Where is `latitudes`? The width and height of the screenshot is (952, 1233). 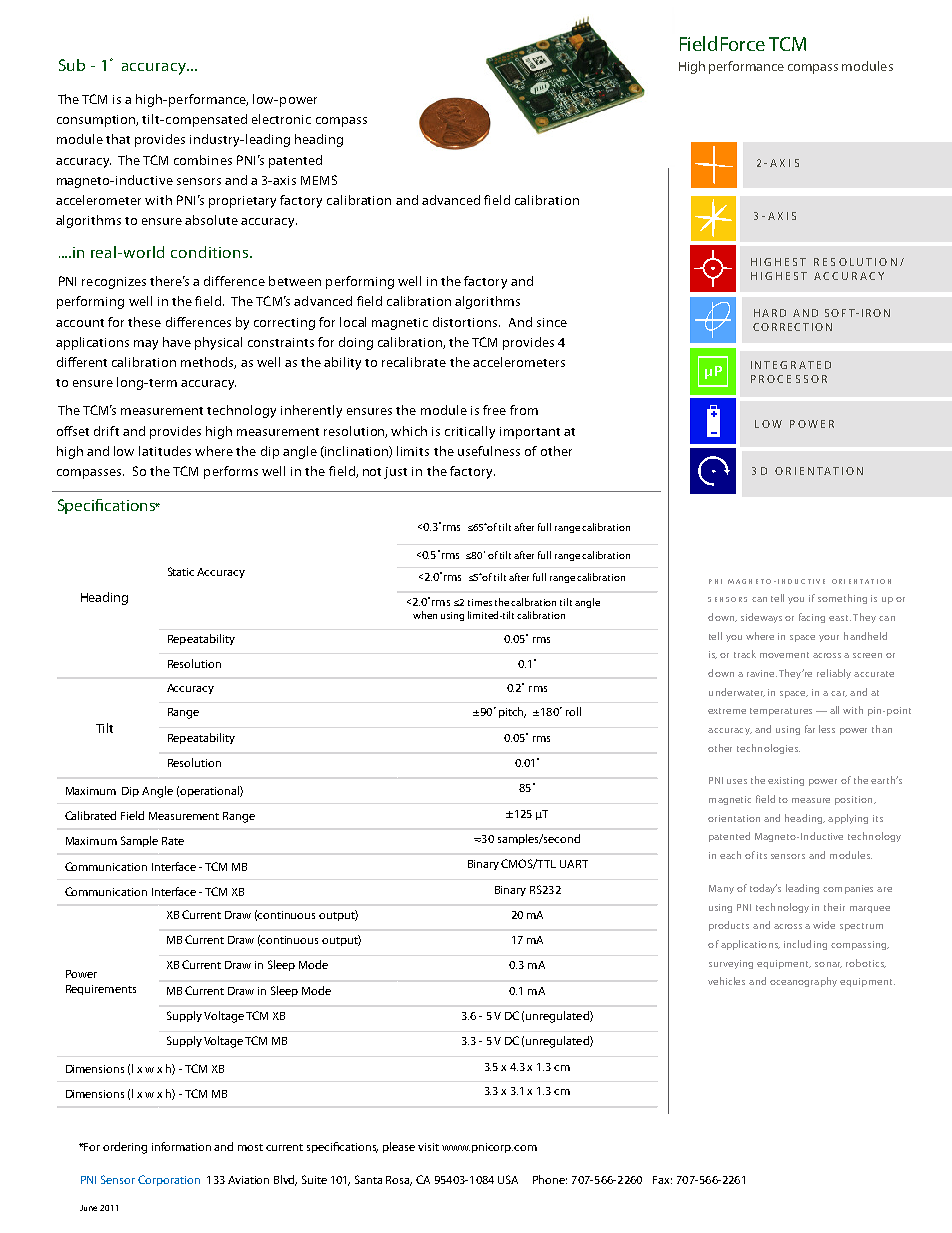 latitudes is located at coordinates (165, 451).
